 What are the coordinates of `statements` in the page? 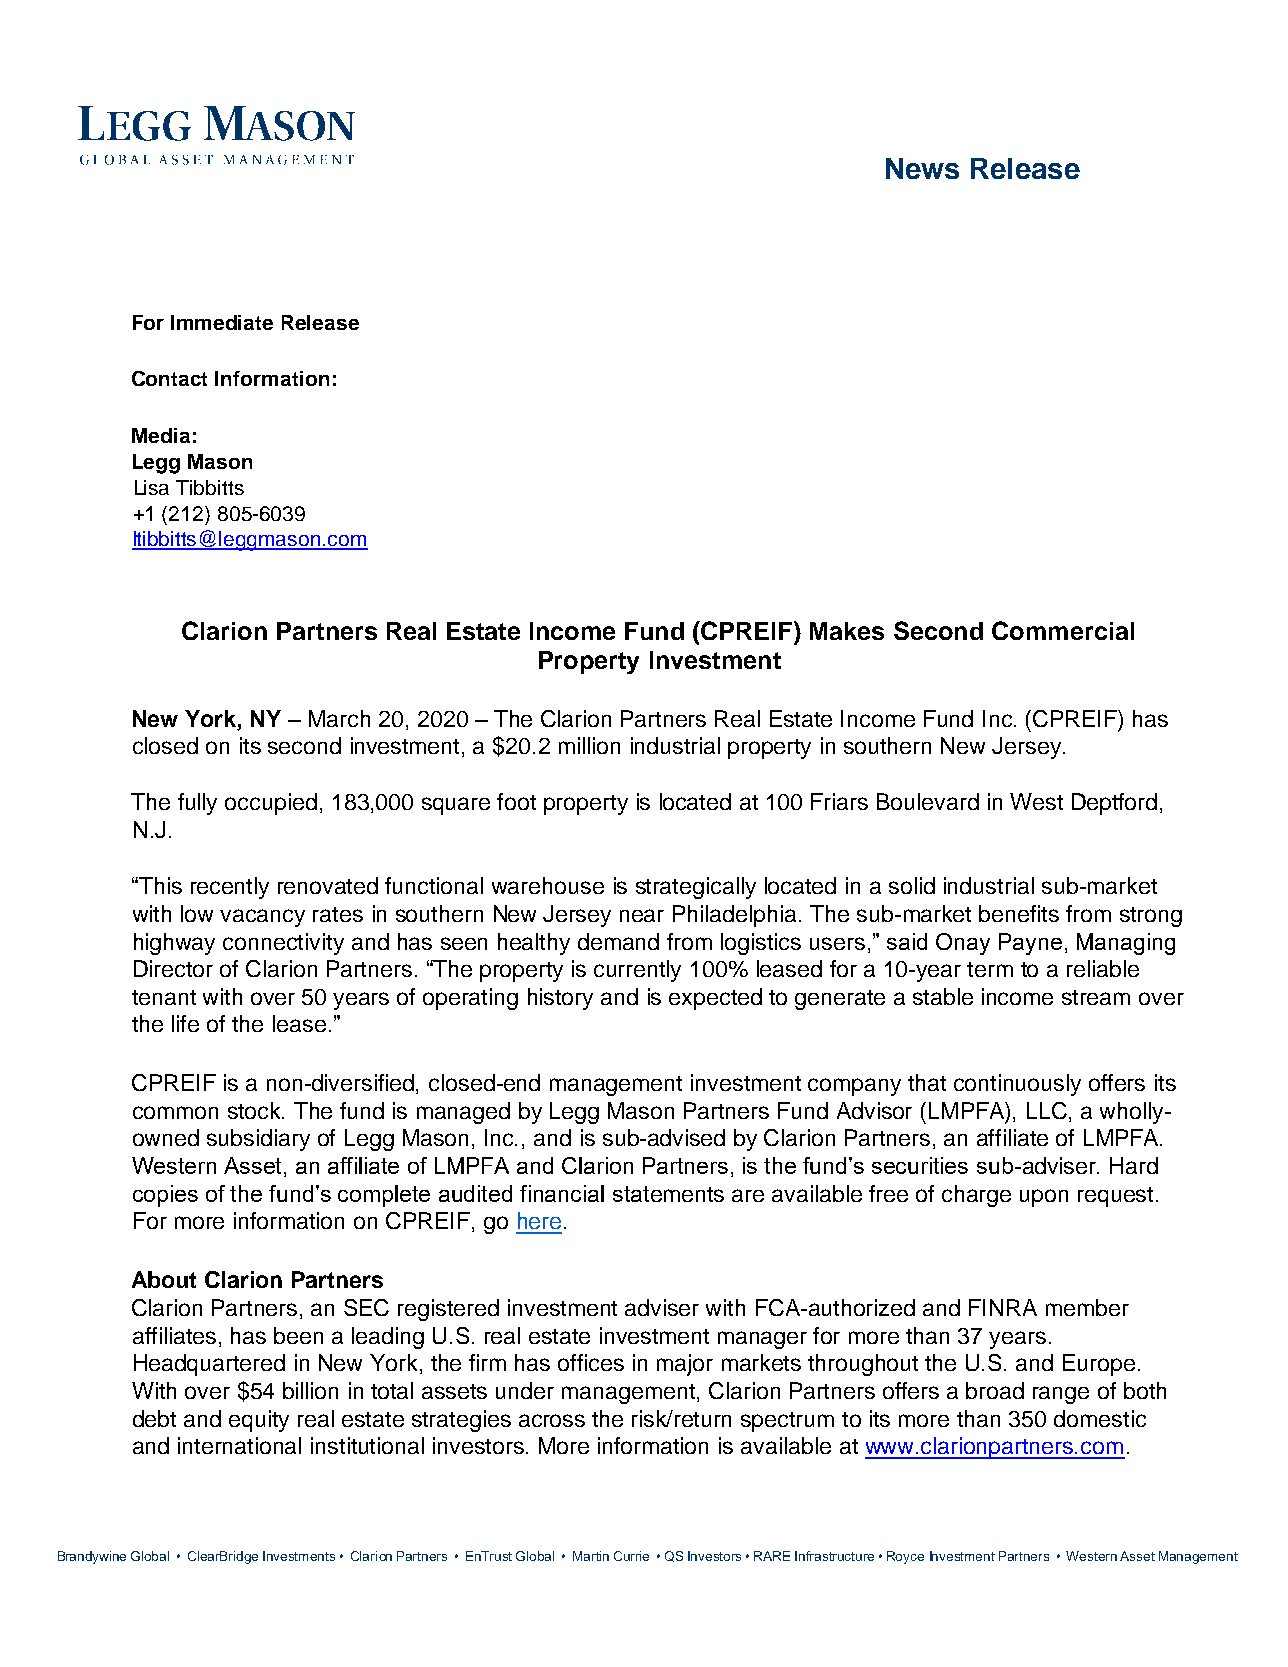 It's located at (668, 1194).
